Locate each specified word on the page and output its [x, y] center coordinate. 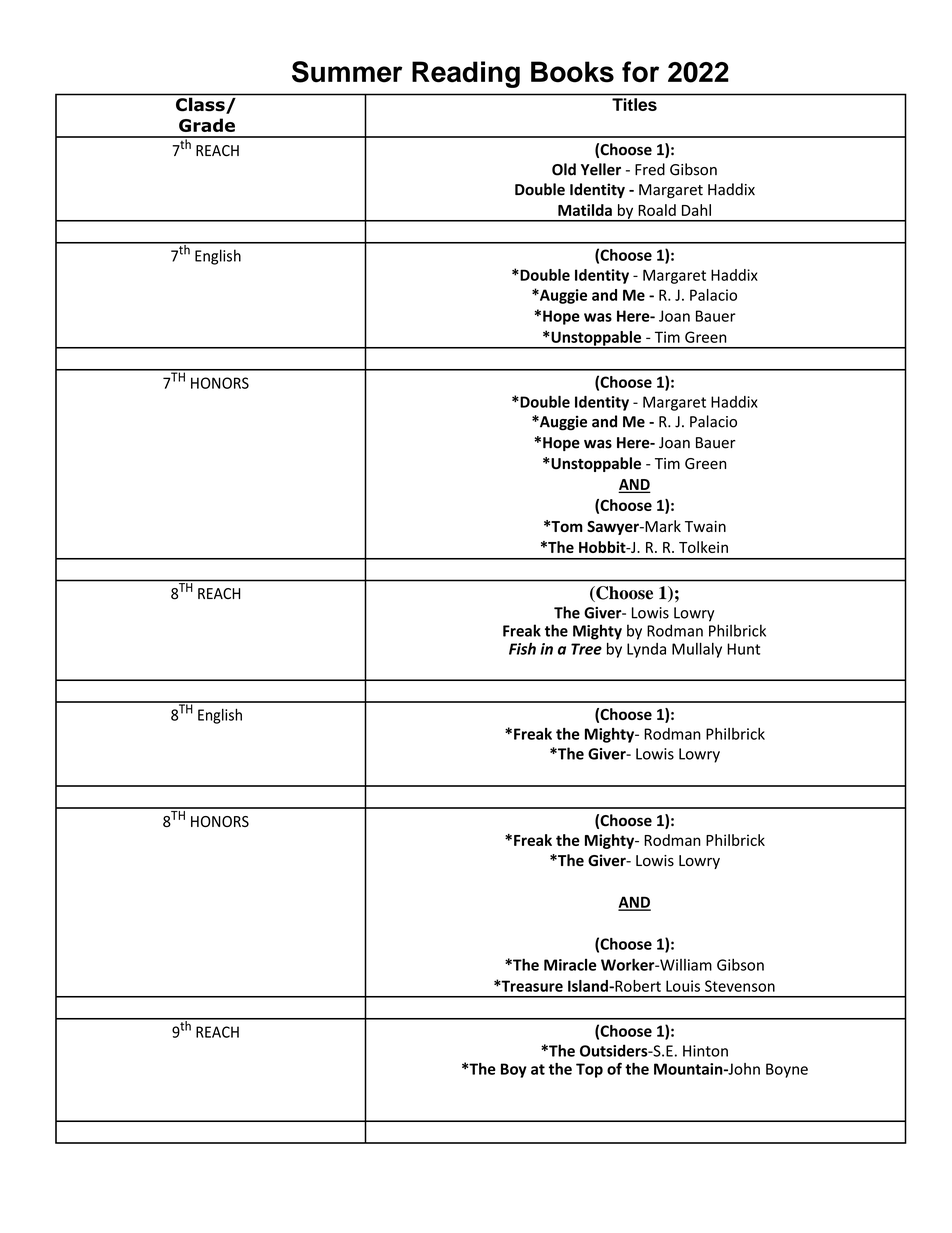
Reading [466, 74]
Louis [683, 986]
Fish [522, 649]
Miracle [570, 965]
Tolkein [703, 547]
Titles [634, 104]
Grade [207, 125]
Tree [586, 649]
